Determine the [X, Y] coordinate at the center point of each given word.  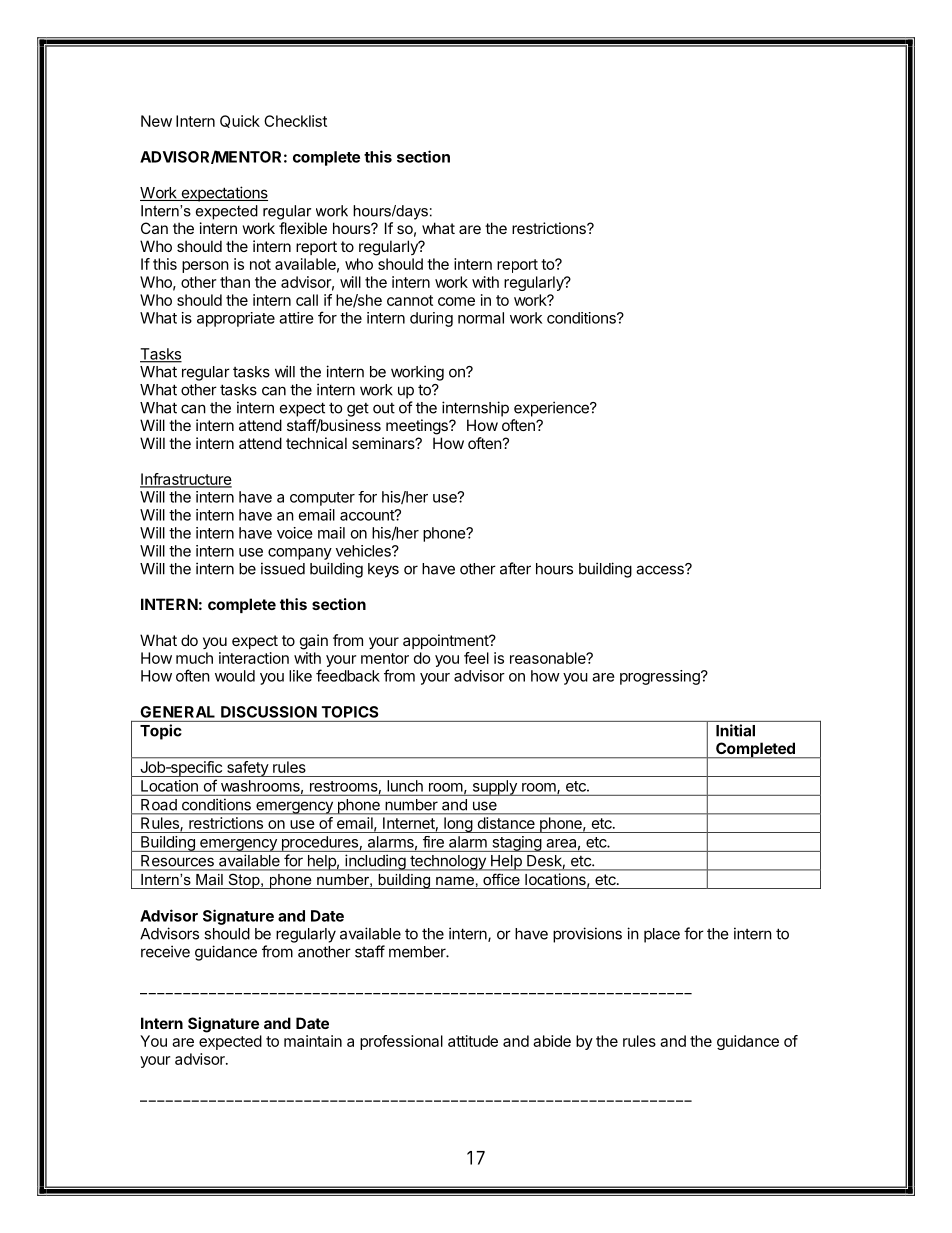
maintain [313, 1041]
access [661, 569]
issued [283, 568]
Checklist [295, 121]
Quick [240, 121]
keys [383, 570]
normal [481, 318]
